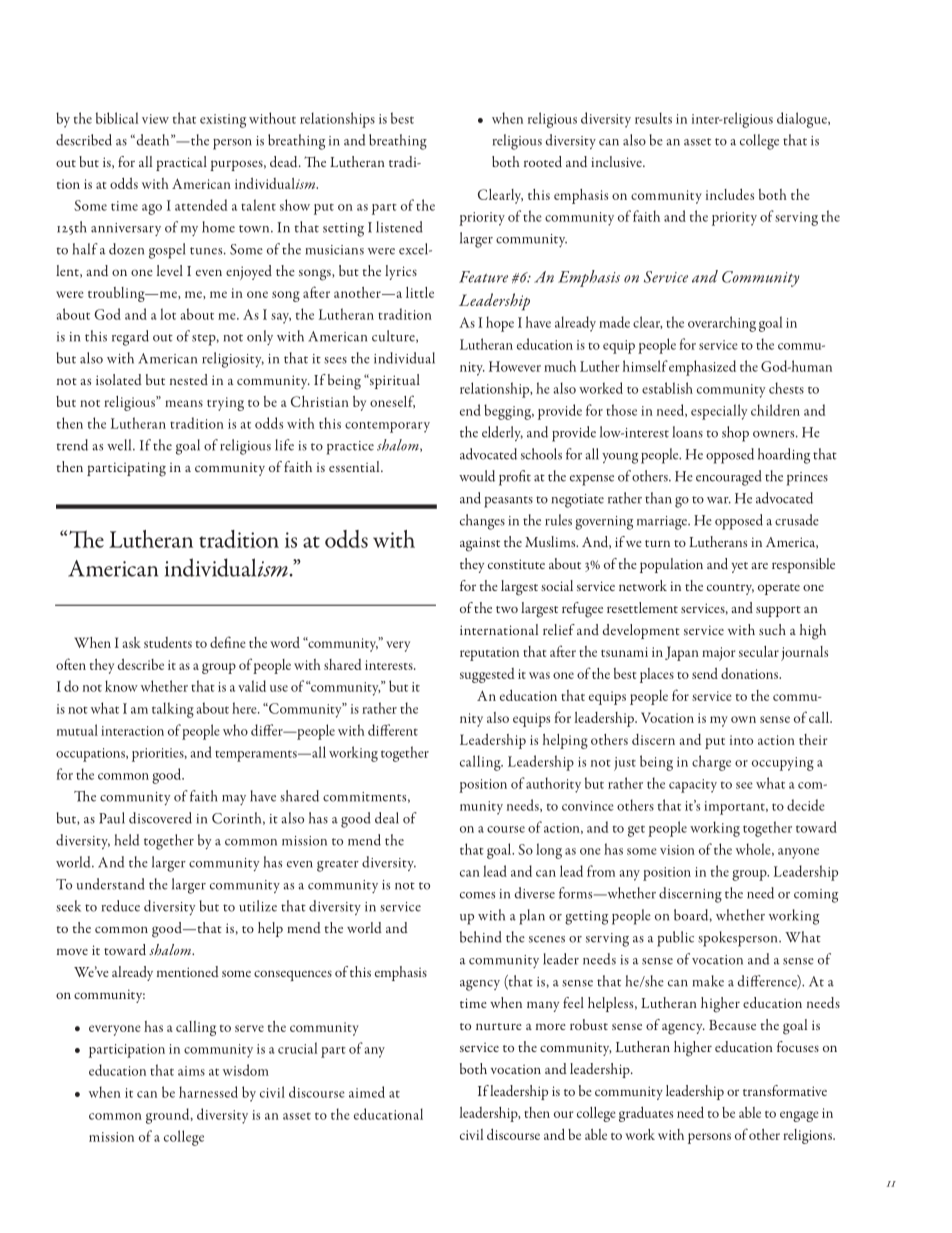 The width and height of the screenshot is (952, 1233). Describe the element at coordinates (168, 642) in the screenshot. I see `students` at that location.
